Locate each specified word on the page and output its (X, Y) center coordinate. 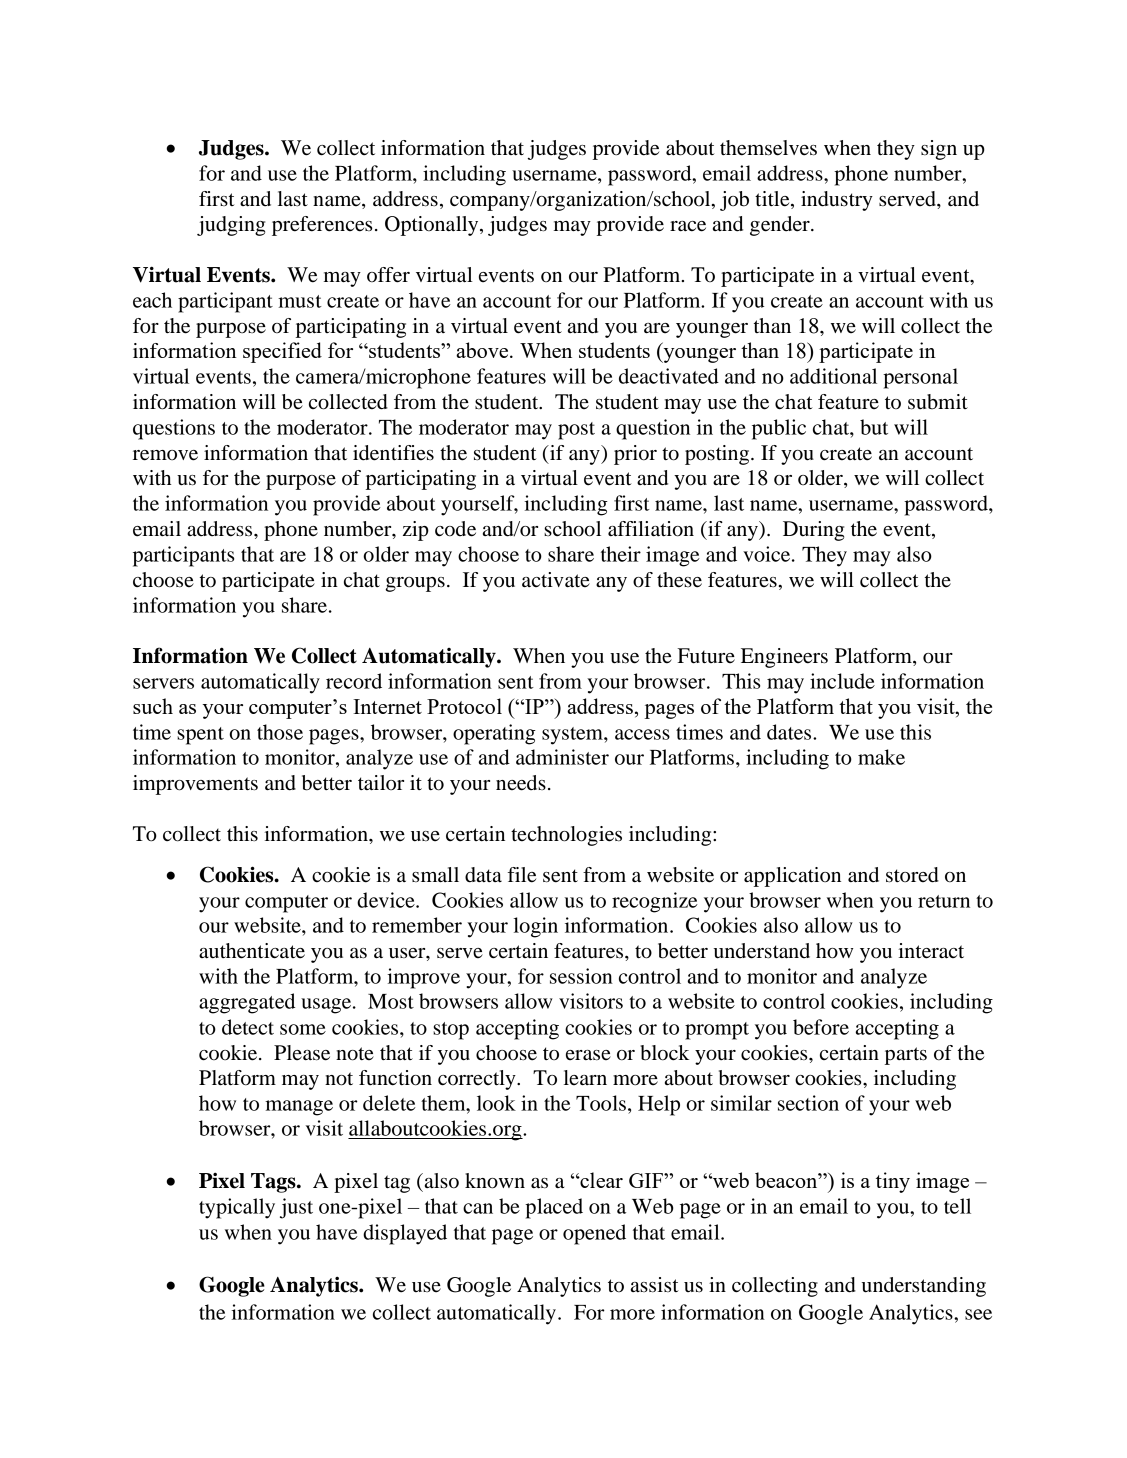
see (978, 1314)
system (573, 736)
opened (594, 1234)
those (280, 732)
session (581, 976)
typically (237, 1208)
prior (635, 455)
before (821, 1027)
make (881, 757)
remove (165, 455)
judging (231, 226)
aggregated (247, 1003)
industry (837, 201)
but (874, 427)
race (688, 226)
